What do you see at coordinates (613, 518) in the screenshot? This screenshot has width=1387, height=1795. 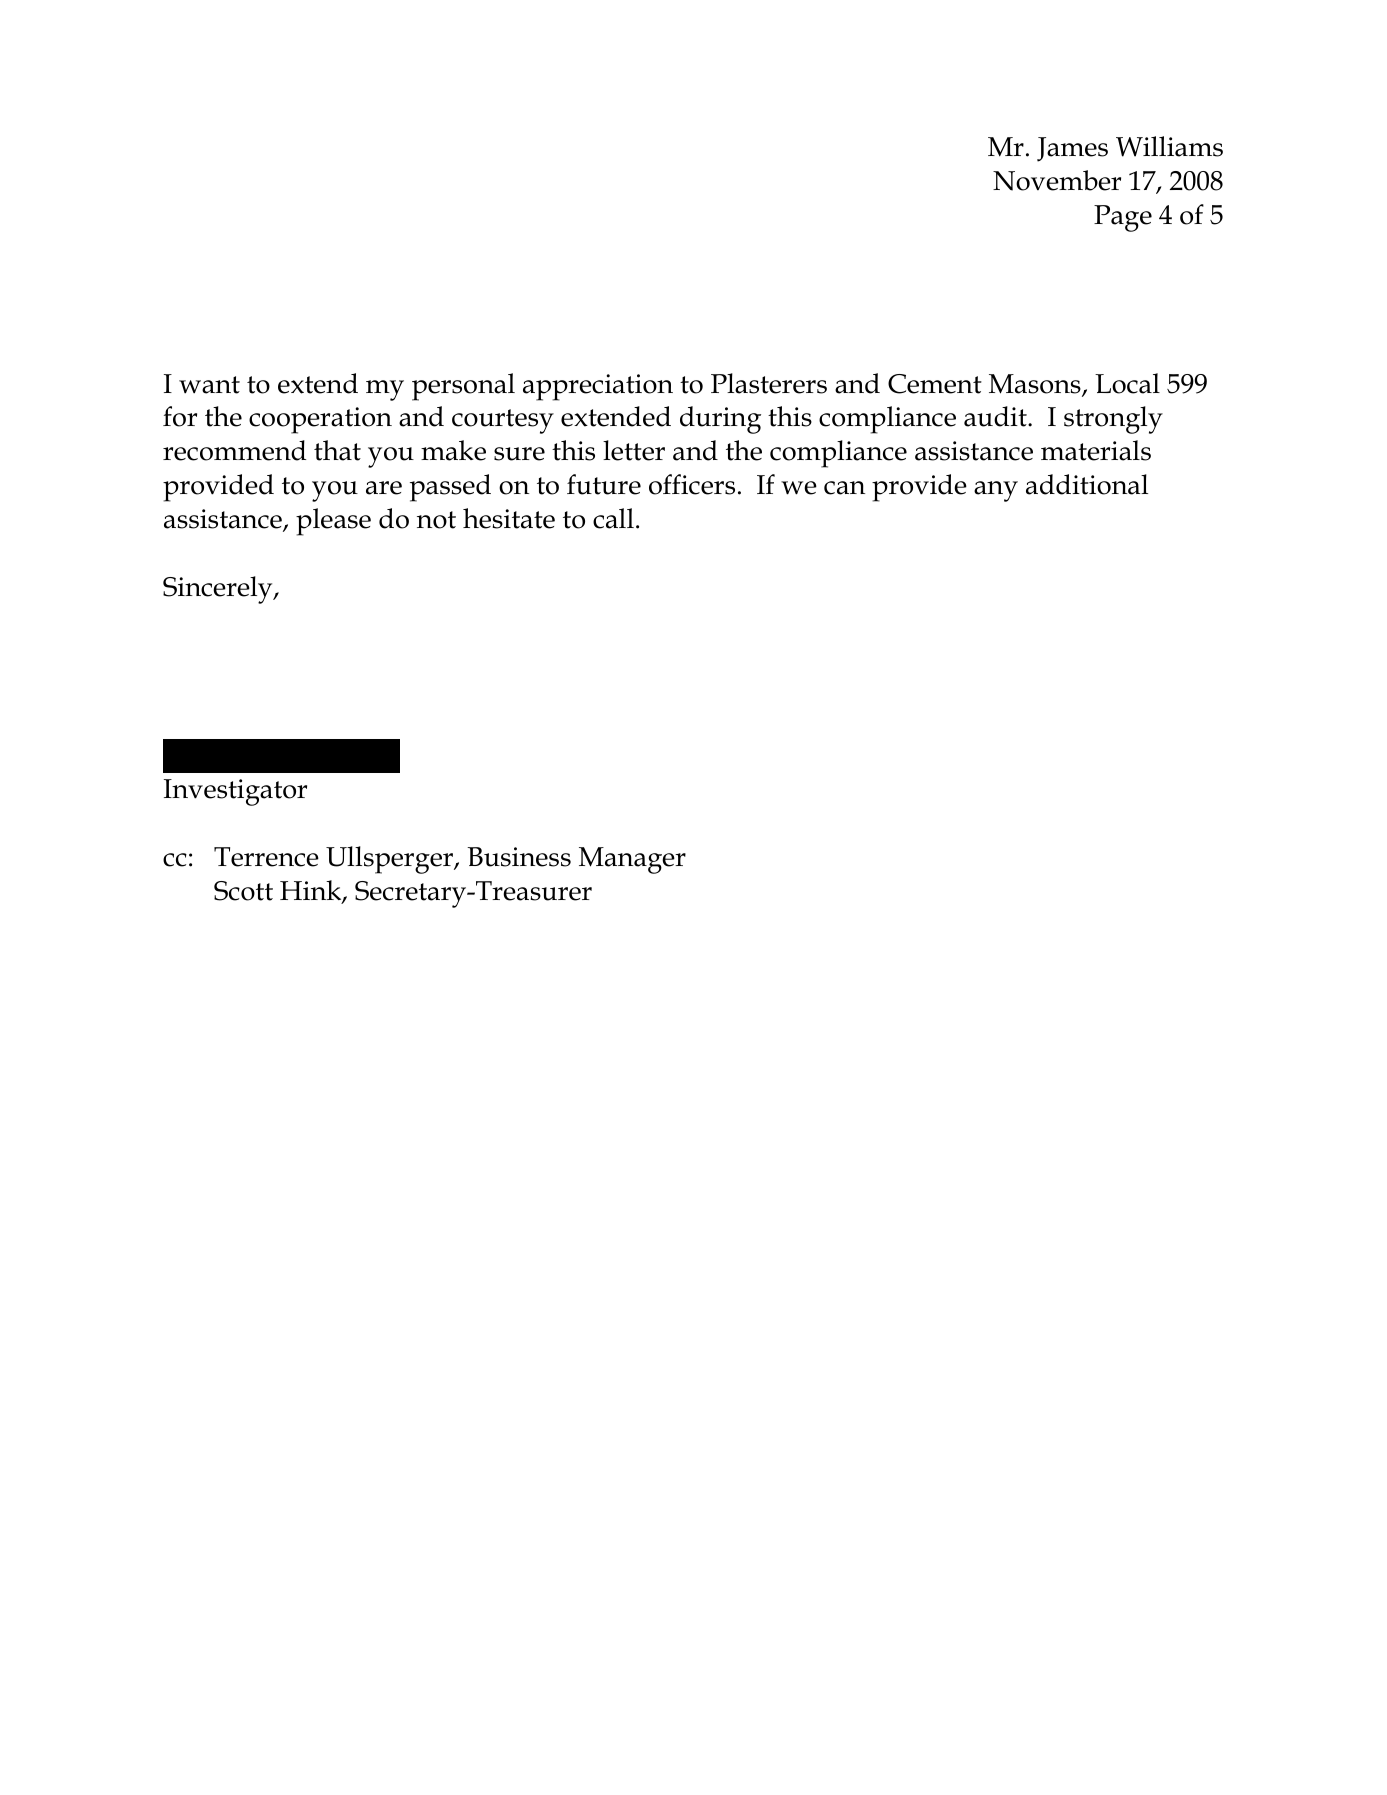 I see `call` at bounding box center [613, 518].
